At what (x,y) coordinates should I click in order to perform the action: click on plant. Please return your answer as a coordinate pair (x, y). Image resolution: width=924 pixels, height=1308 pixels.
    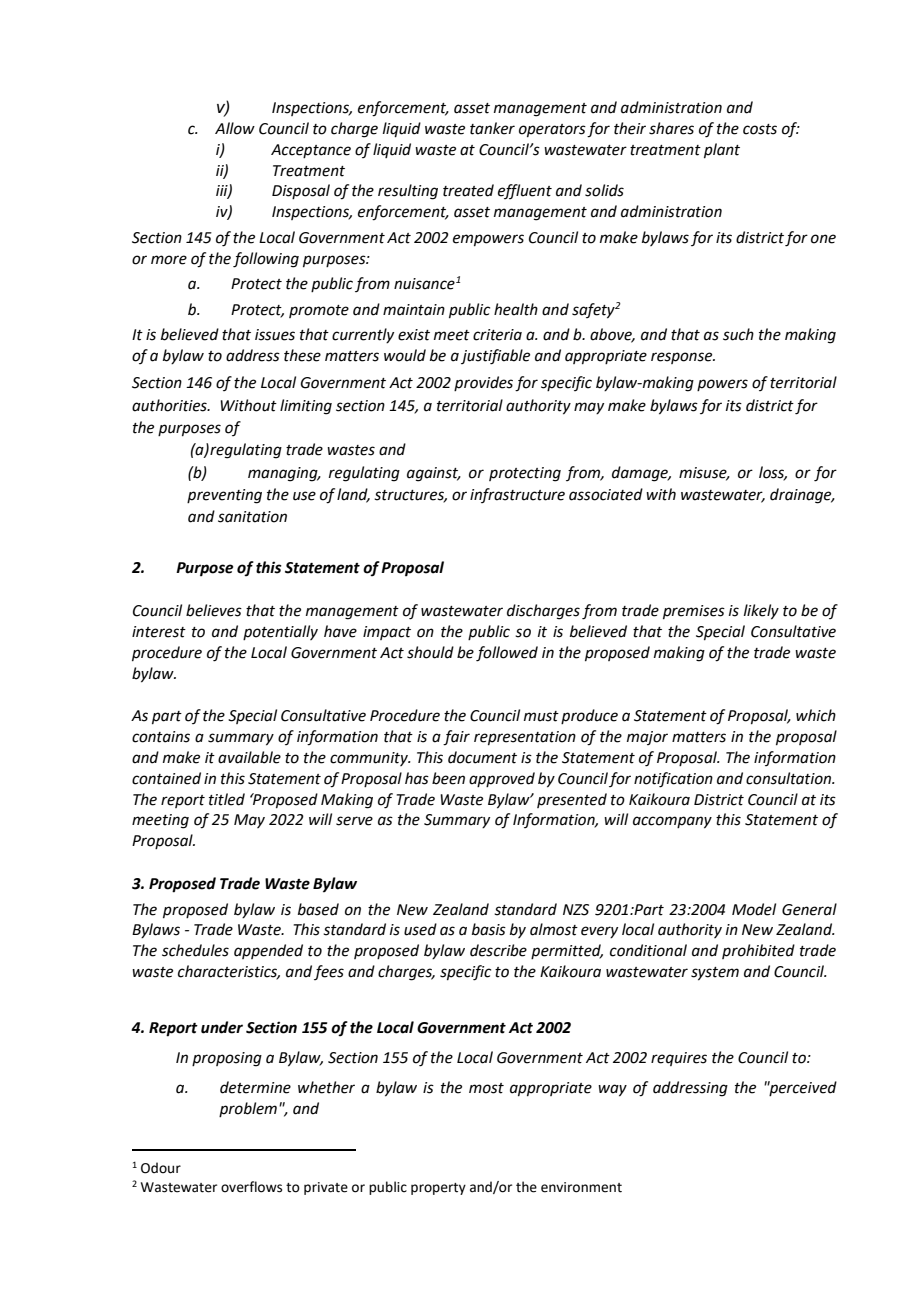
    Looking at the image, I should click on (722, 150).
